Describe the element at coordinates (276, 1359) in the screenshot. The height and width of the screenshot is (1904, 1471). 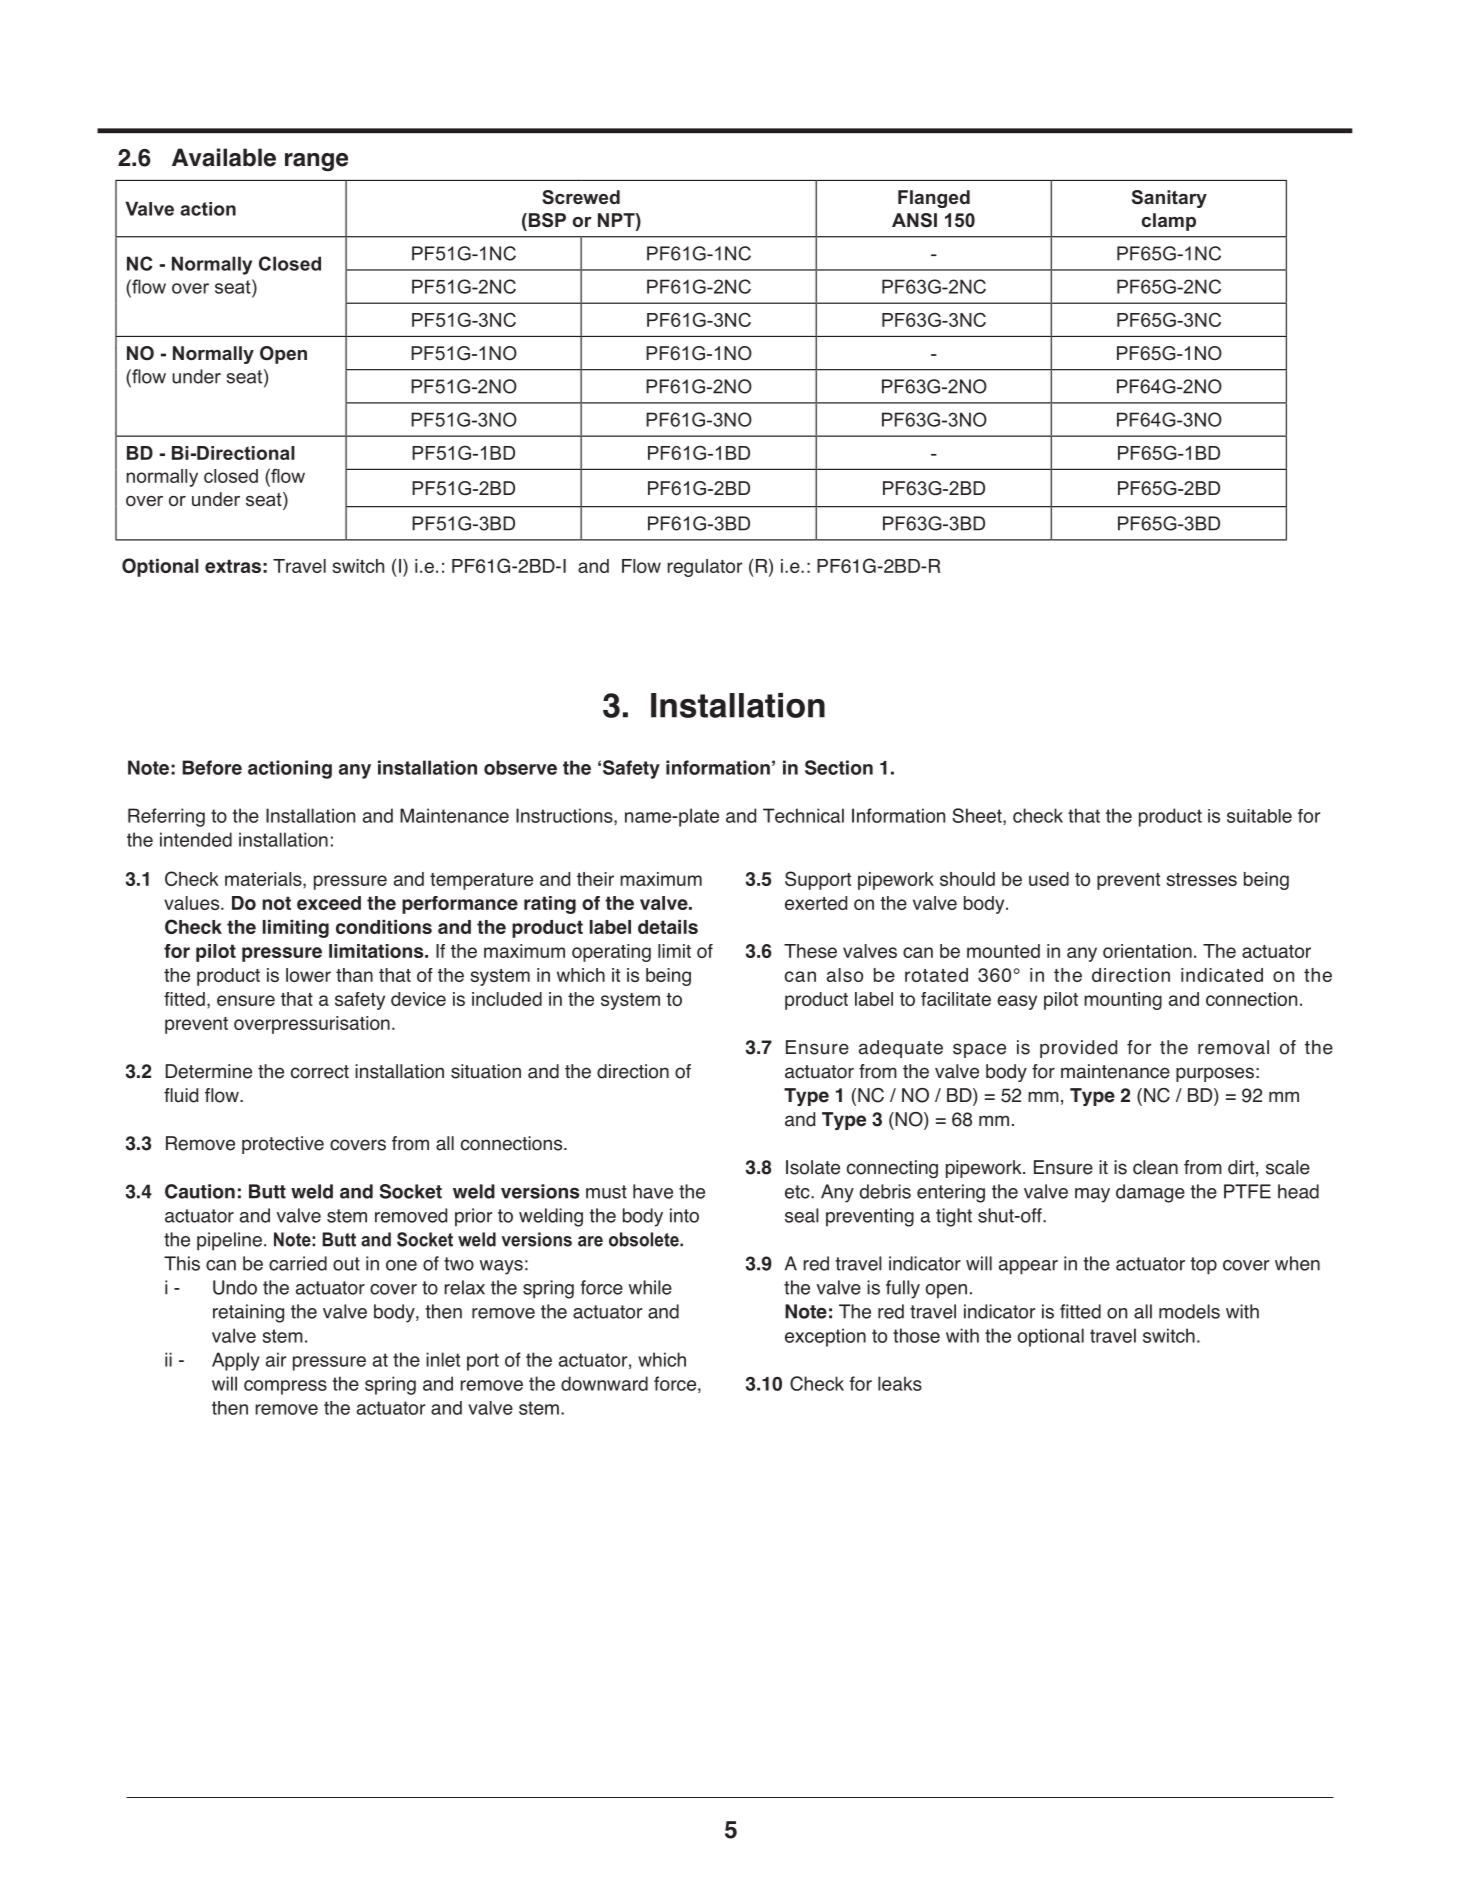
I see `air` at that location.
